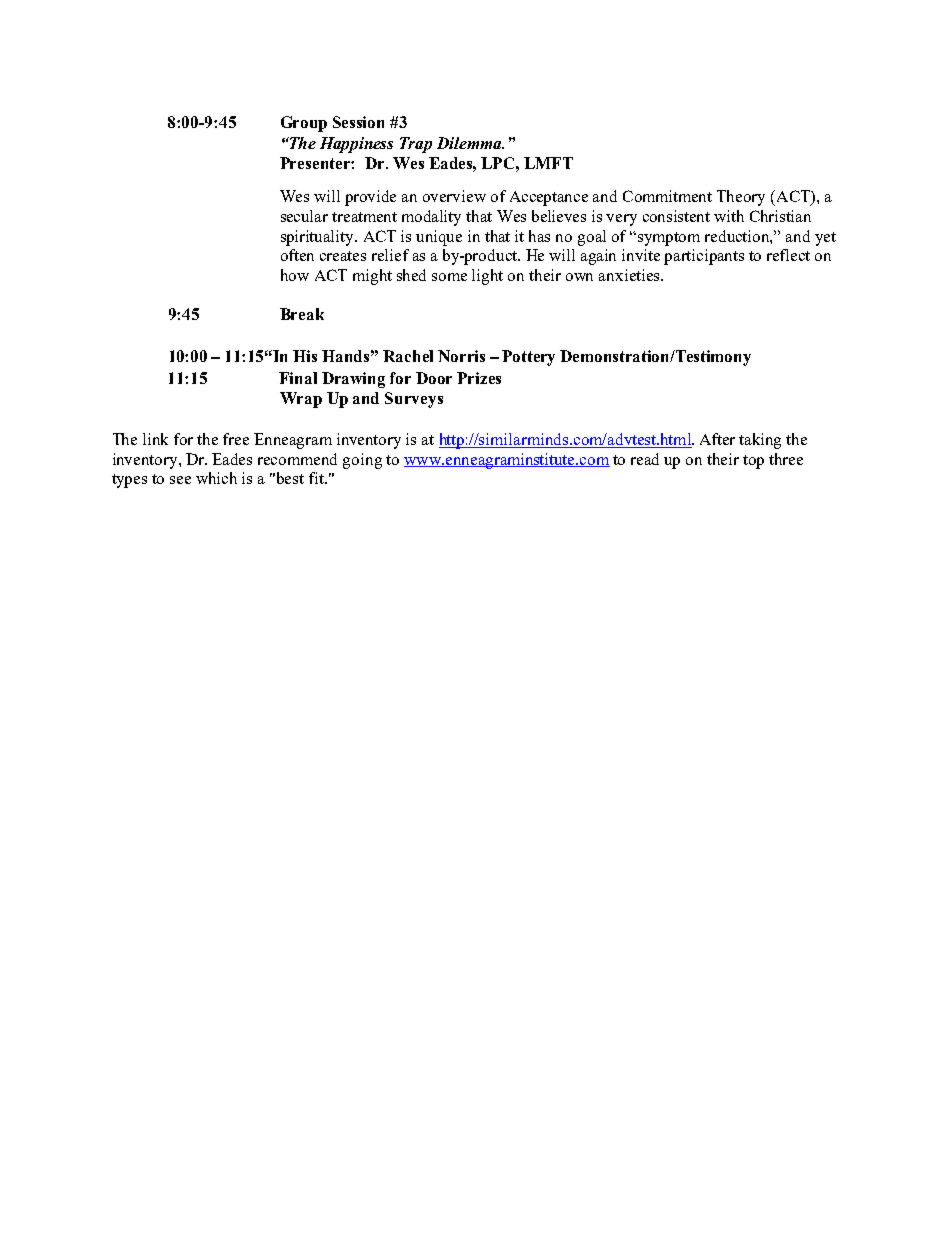 The height and width of the screenshot is (1233, 952). I want to click on Final, so click(298, 378).
